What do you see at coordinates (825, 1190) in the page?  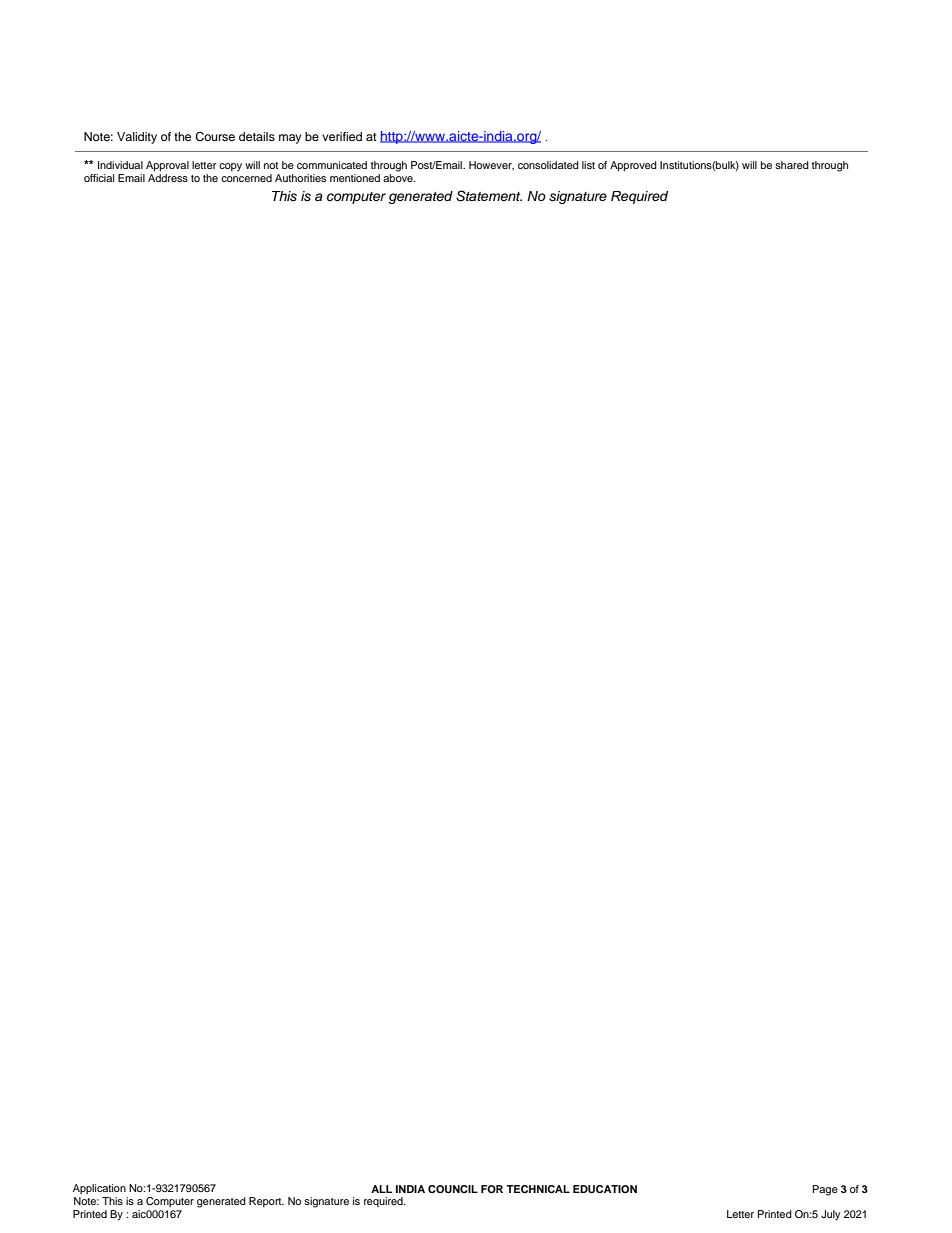 I see `Page` at bounding box center [825, 1190].
